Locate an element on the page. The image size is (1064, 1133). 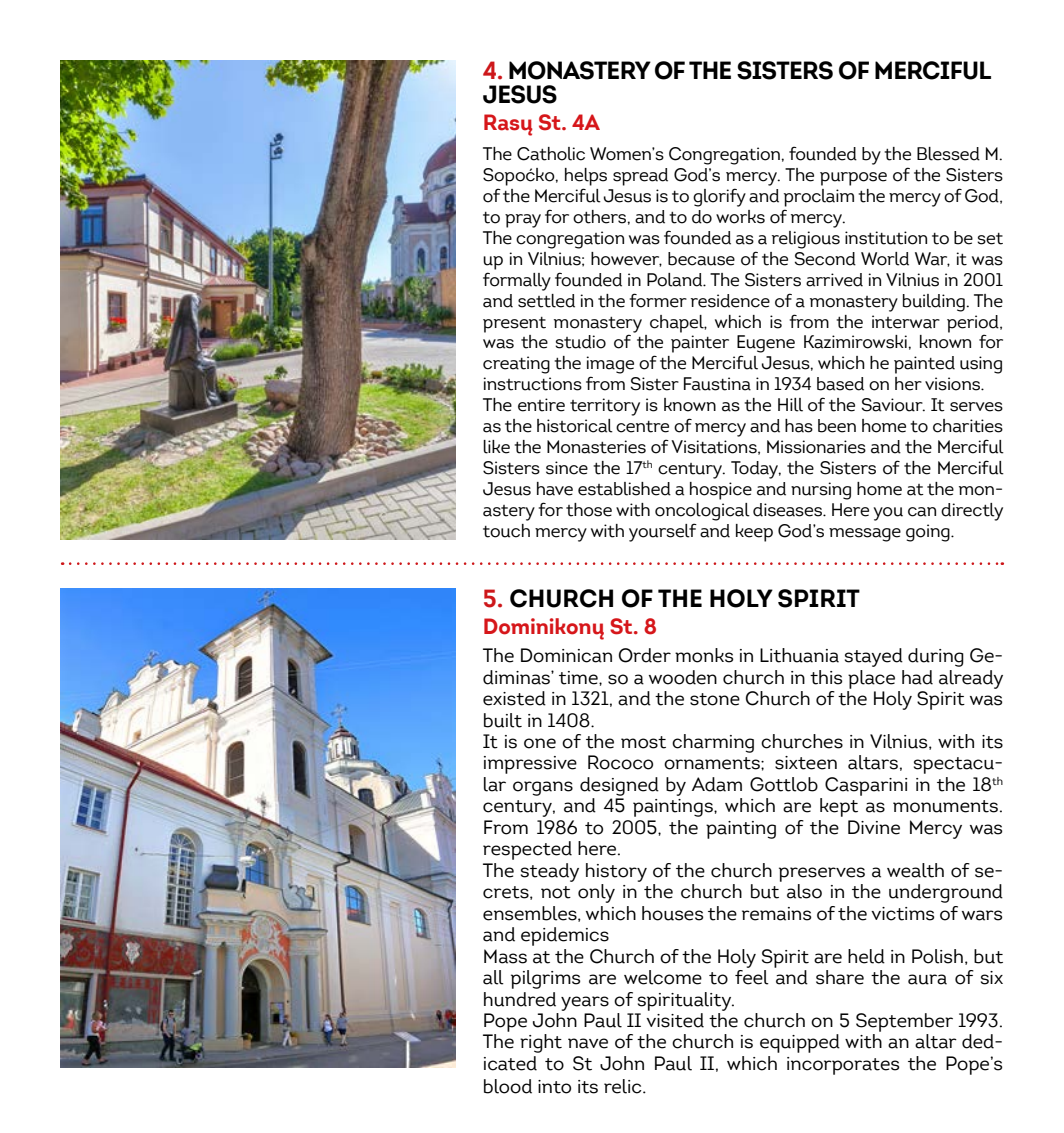
during is located at coordinates (936, 657).
